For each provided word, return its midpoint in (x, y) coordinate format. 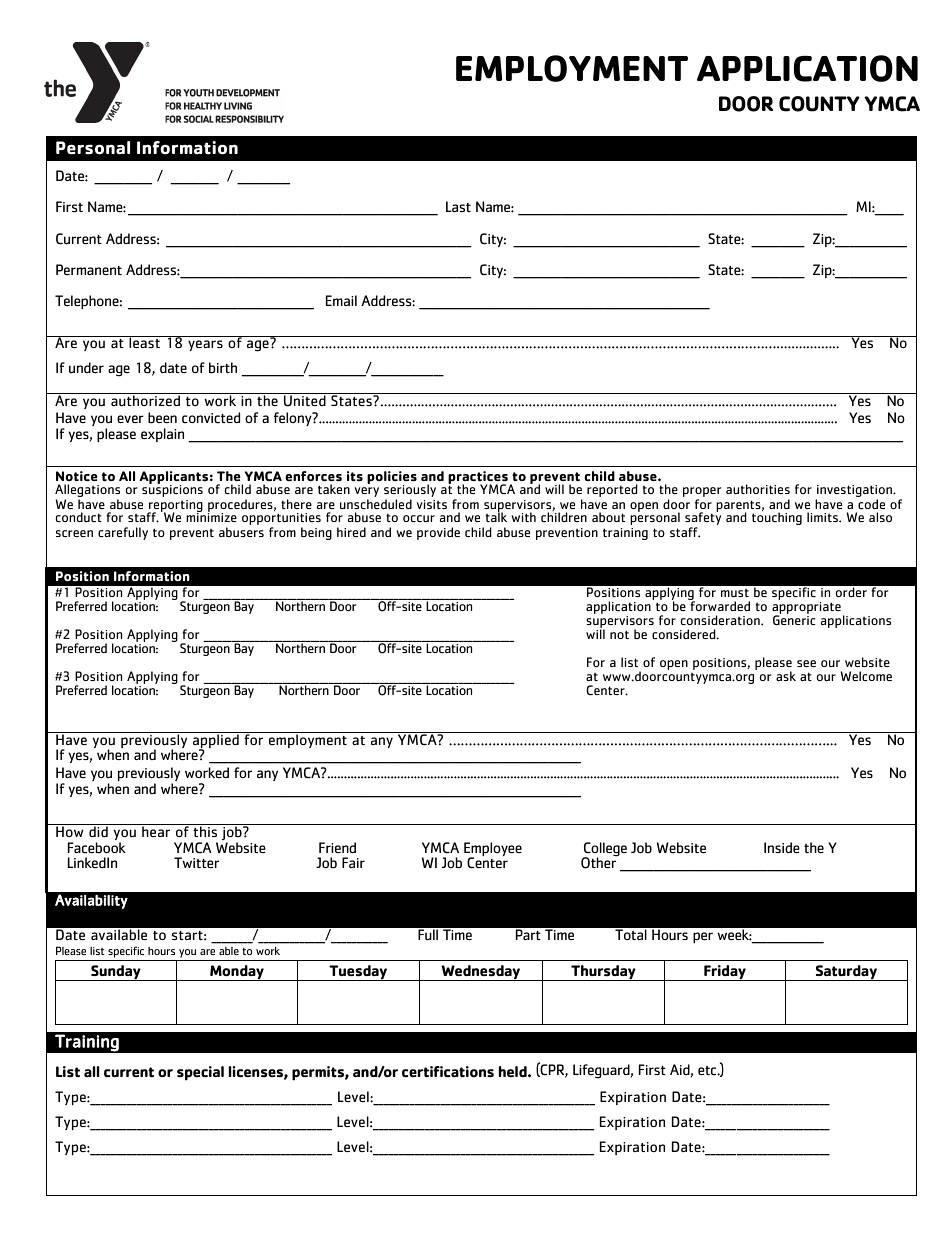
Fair (353, 862)
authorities (758, 489)
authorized (145, 400)
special (200, 1073)
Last (458, 206)
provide (438, 533)
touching (777, 518)
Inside (782, 847)
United (305, 400)
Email (341, 300)
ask (786, 676)
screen (74, 533)
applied (216, 741)
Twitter (196, 862)
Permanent (89, 269)
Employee (493, 850)
